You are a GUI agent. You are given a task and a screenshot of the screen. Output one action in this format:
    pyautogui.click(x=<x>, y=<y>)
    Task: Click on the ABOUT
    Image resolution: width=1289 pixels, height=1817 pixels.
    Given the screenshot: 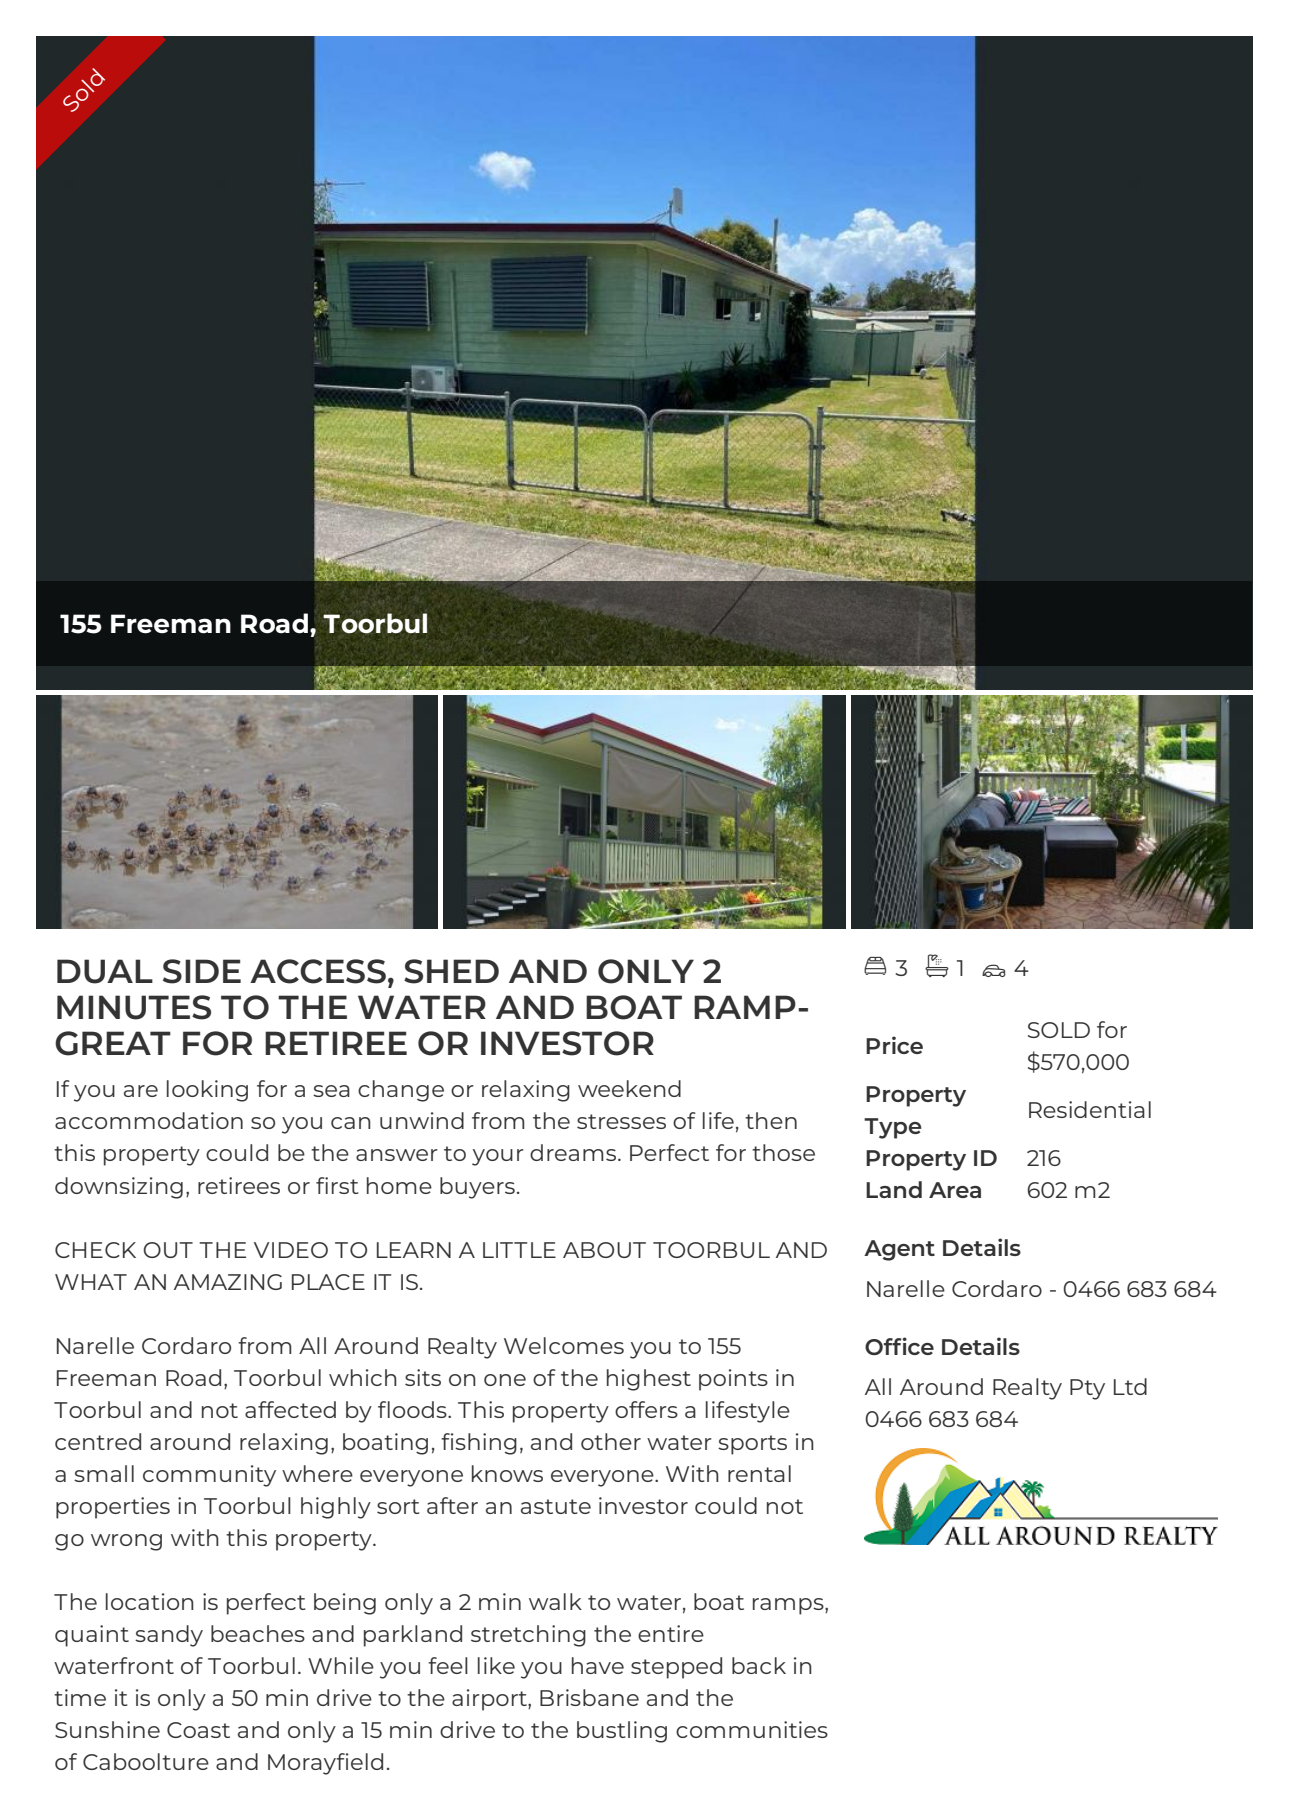 What is the action you would take?
    pyautogui.click(x=604, y=1250)
